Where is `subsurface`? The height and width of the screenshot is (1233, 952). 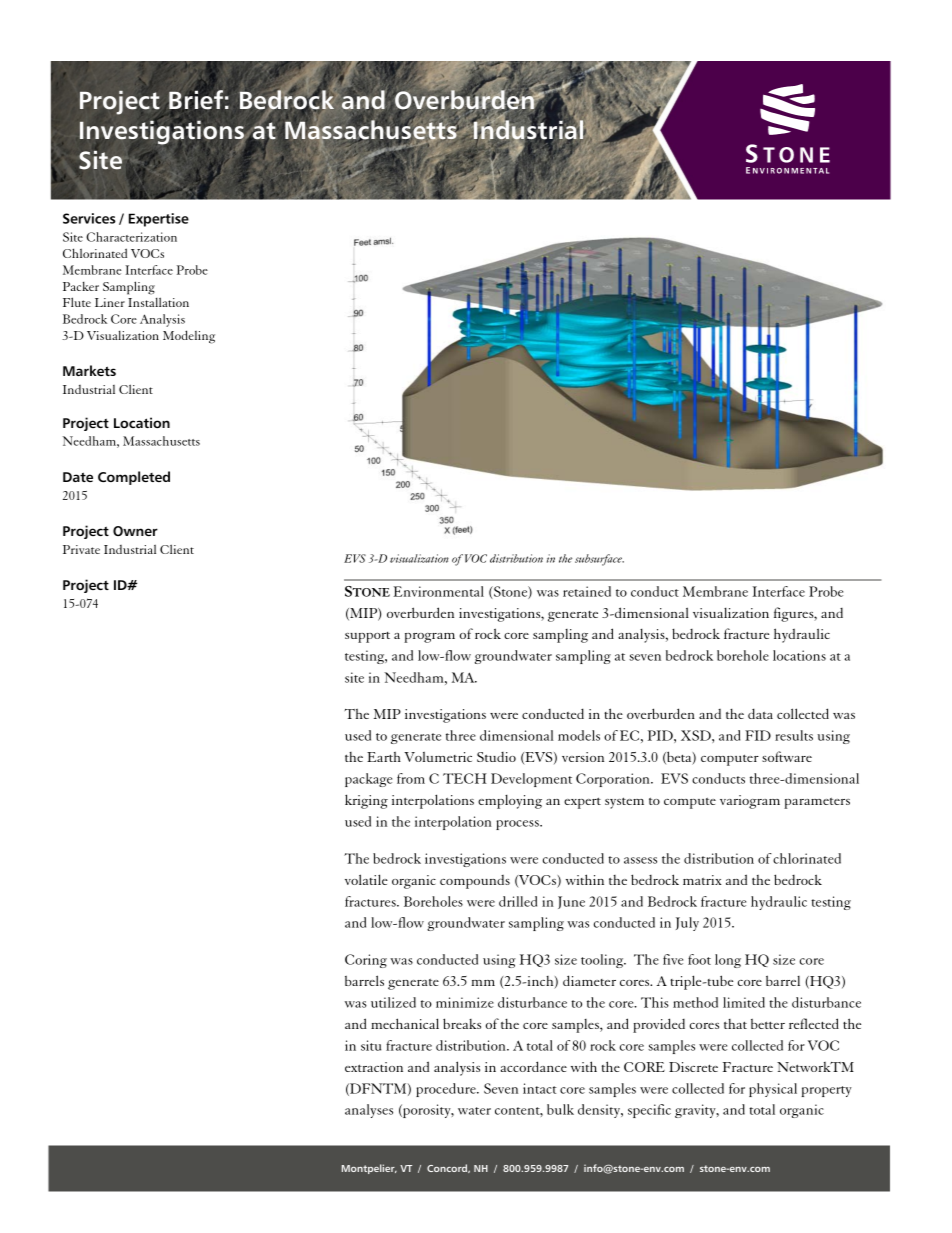
subsurface is located at coordinates (599, 560).
